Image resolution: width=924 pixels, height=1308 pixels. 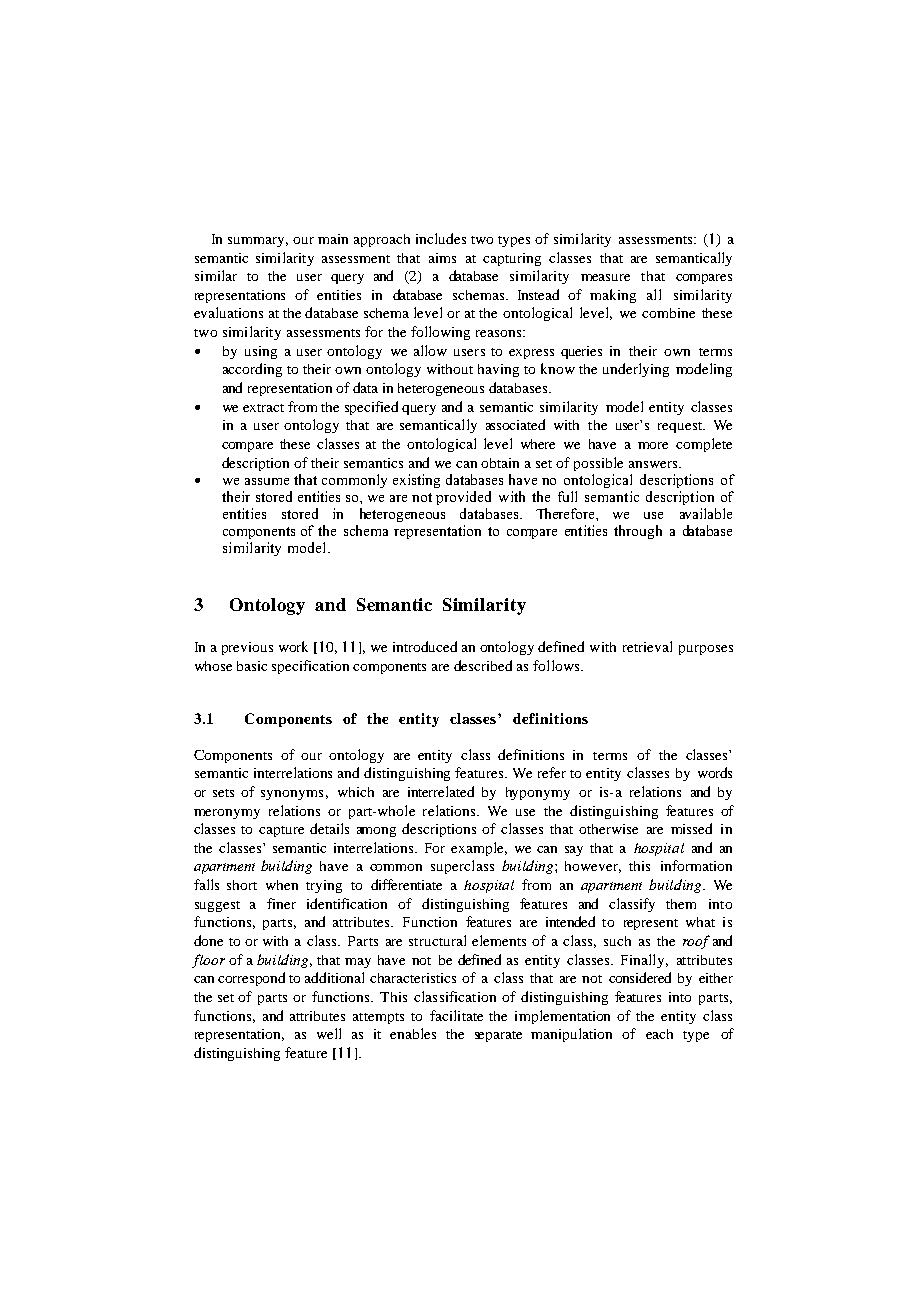 I want to click on retrieval, so click(x=647, y=646).
